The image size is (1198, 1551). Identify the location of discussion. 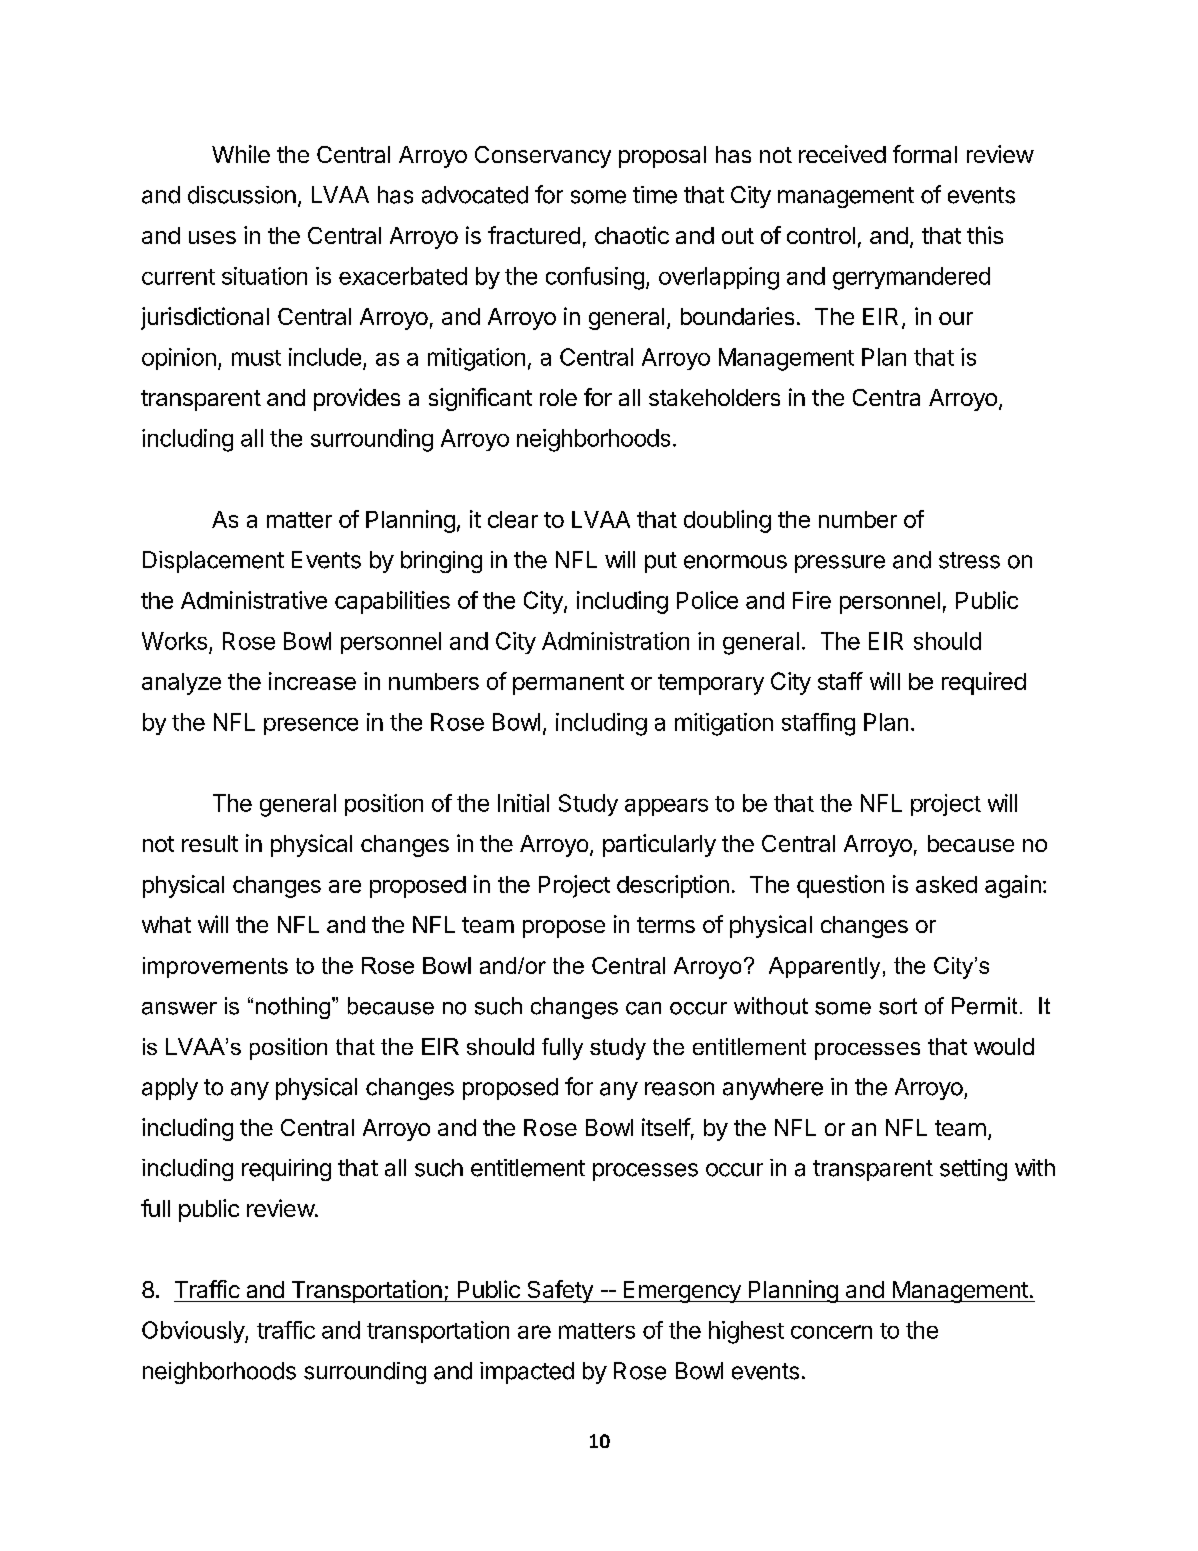
(242, 195).
